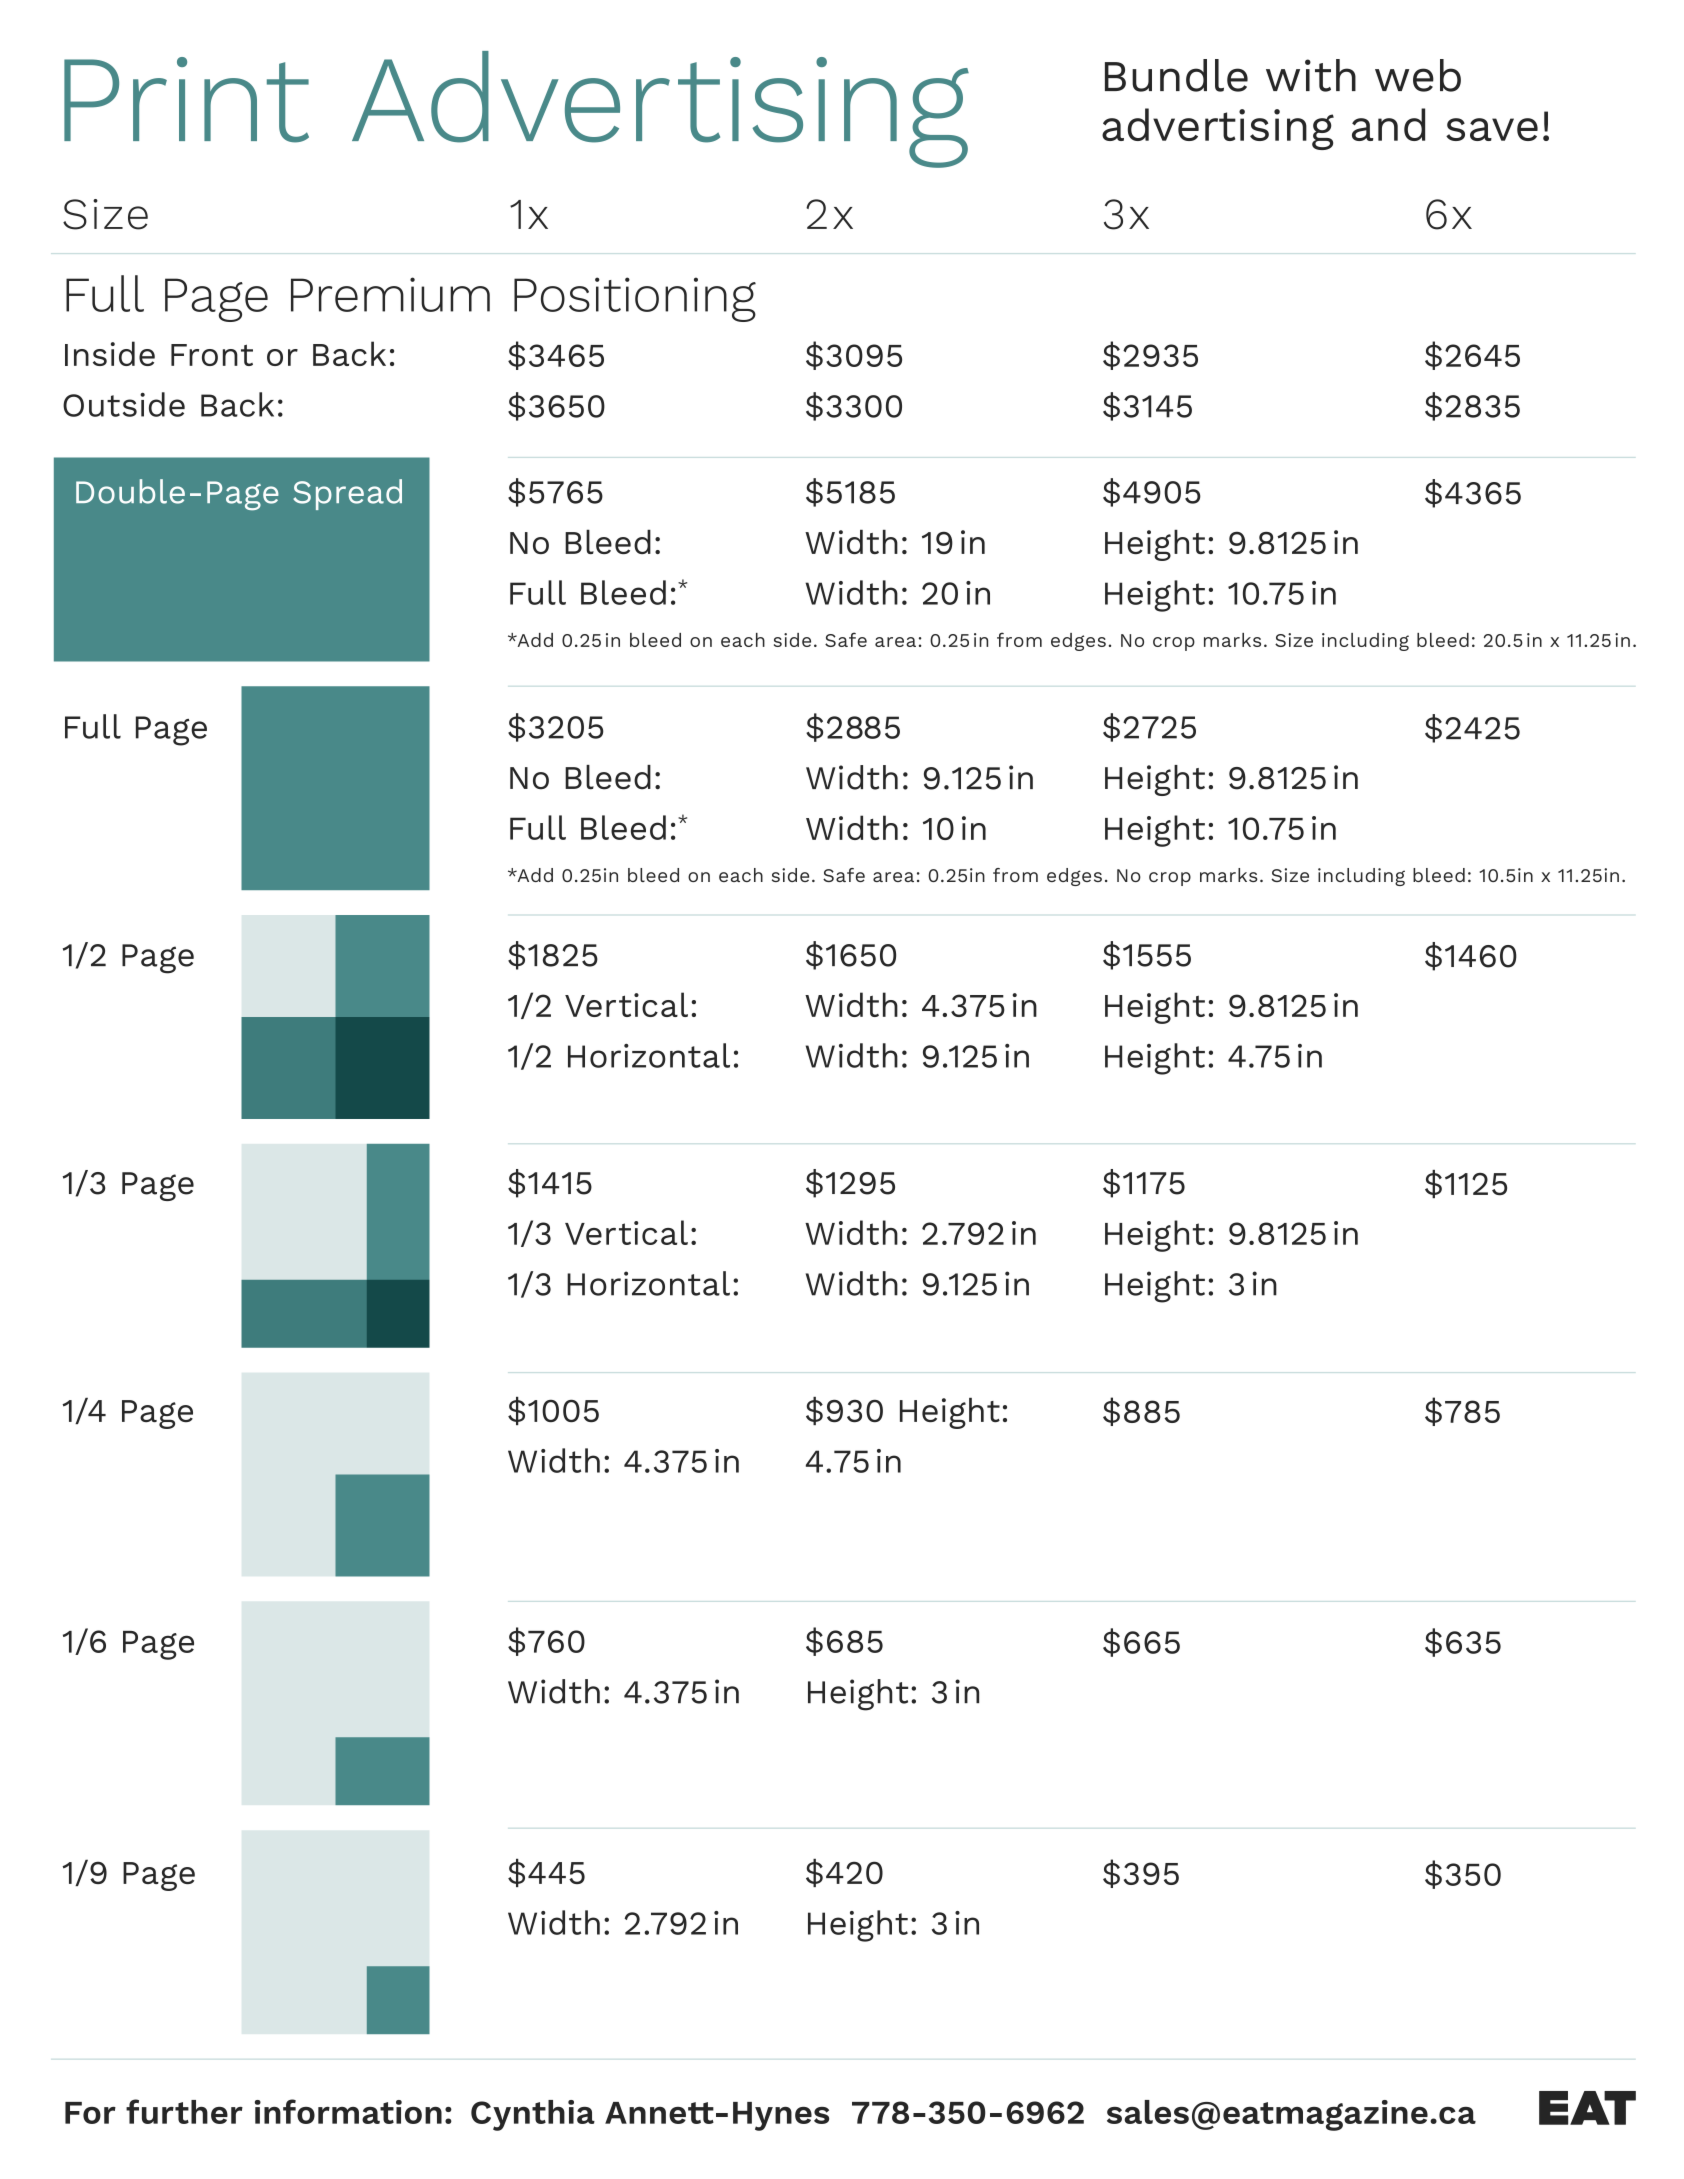  I want to click on Spread, so click(347, 494).
